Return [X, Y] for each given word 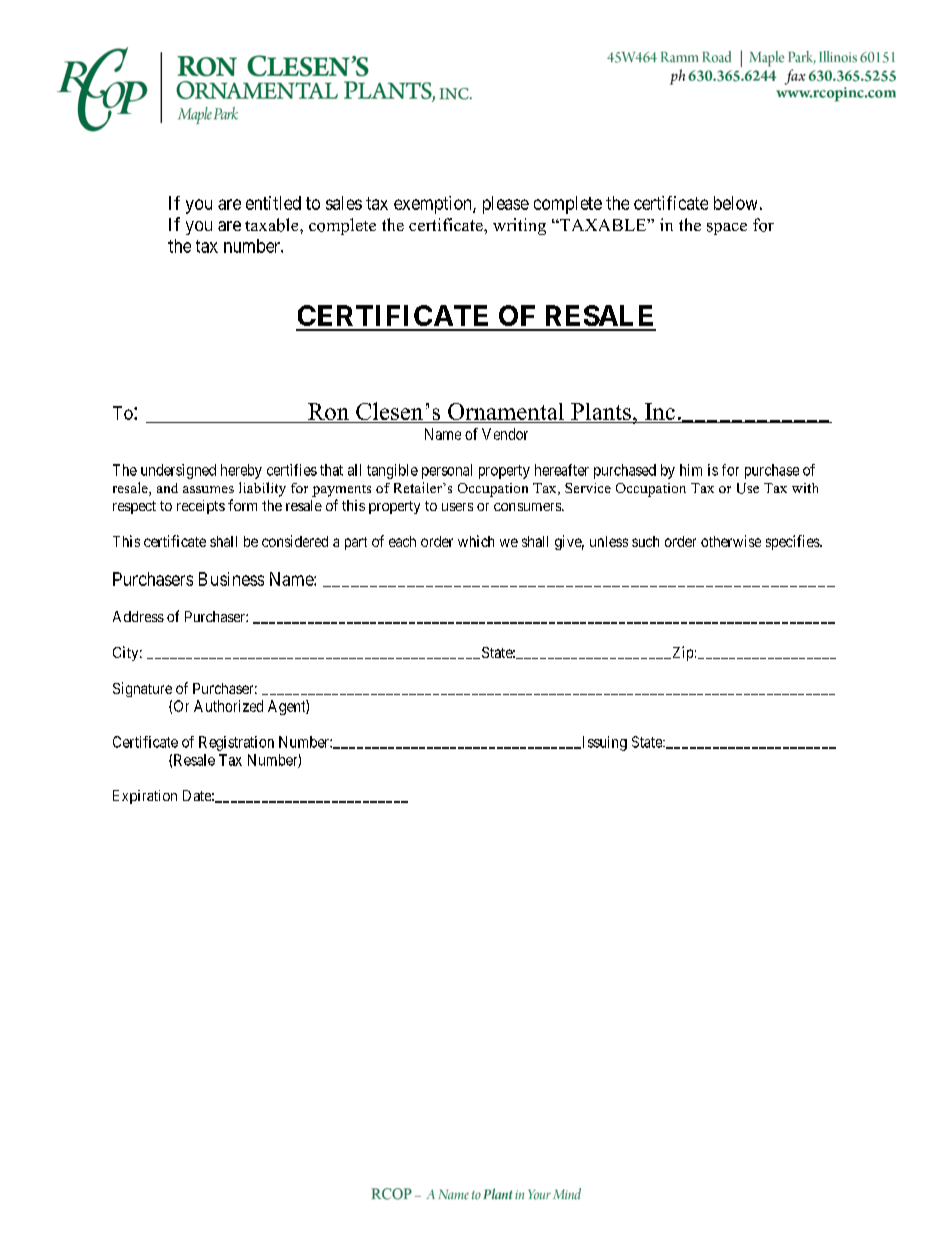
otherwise [731, 541]
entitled [273, 203]
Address [138, 616]
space [727, 229]
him [691, 470]
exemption [434, 205]
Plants [601, 411]
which [476, 541]
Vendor [505, 434]
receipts [201, 507]
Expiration [145, 797]
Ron [328, 411]
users [457, 507]
